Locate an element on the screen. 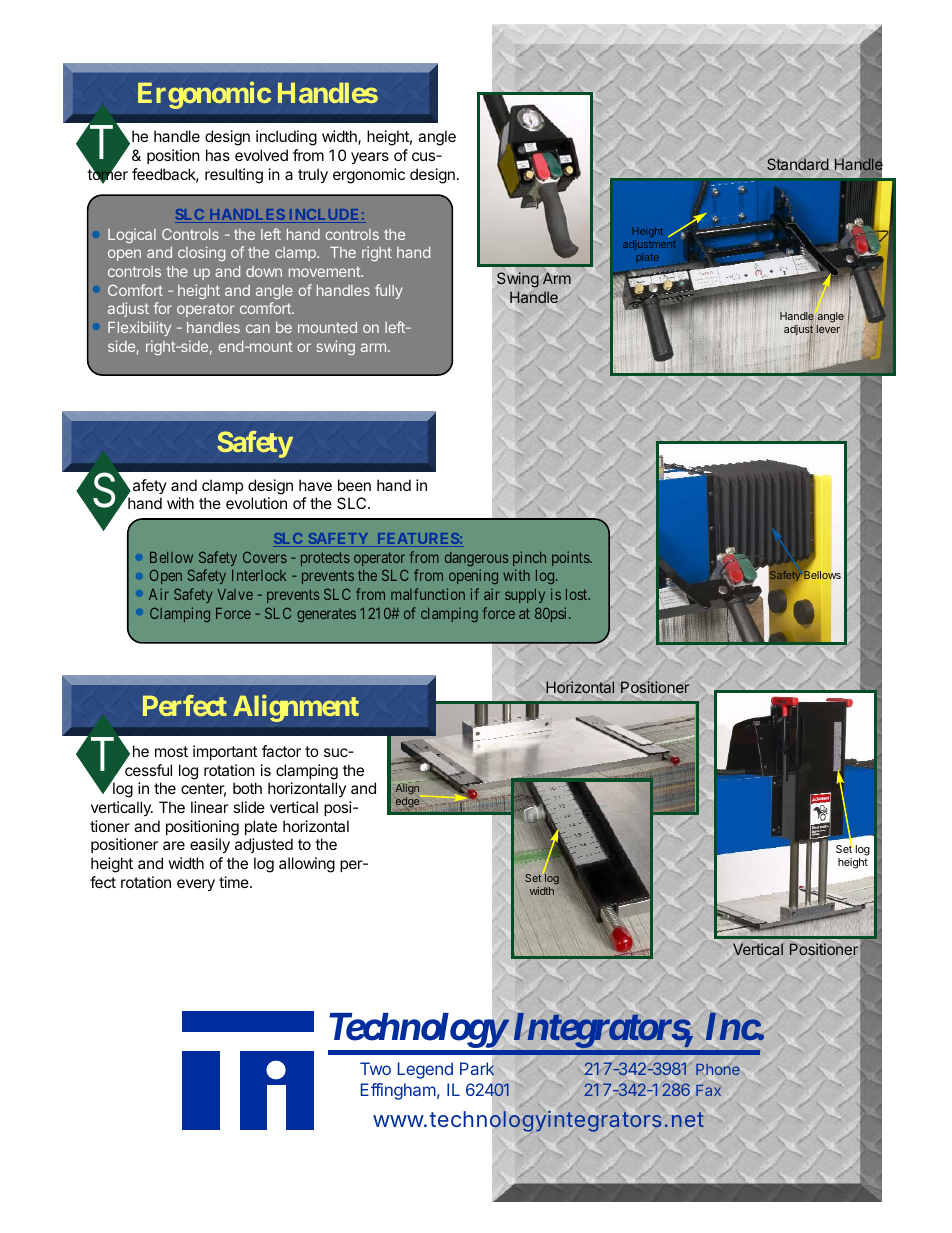 This screenshot has width=952, height=1233. been is located at coordinates (354, 485).
